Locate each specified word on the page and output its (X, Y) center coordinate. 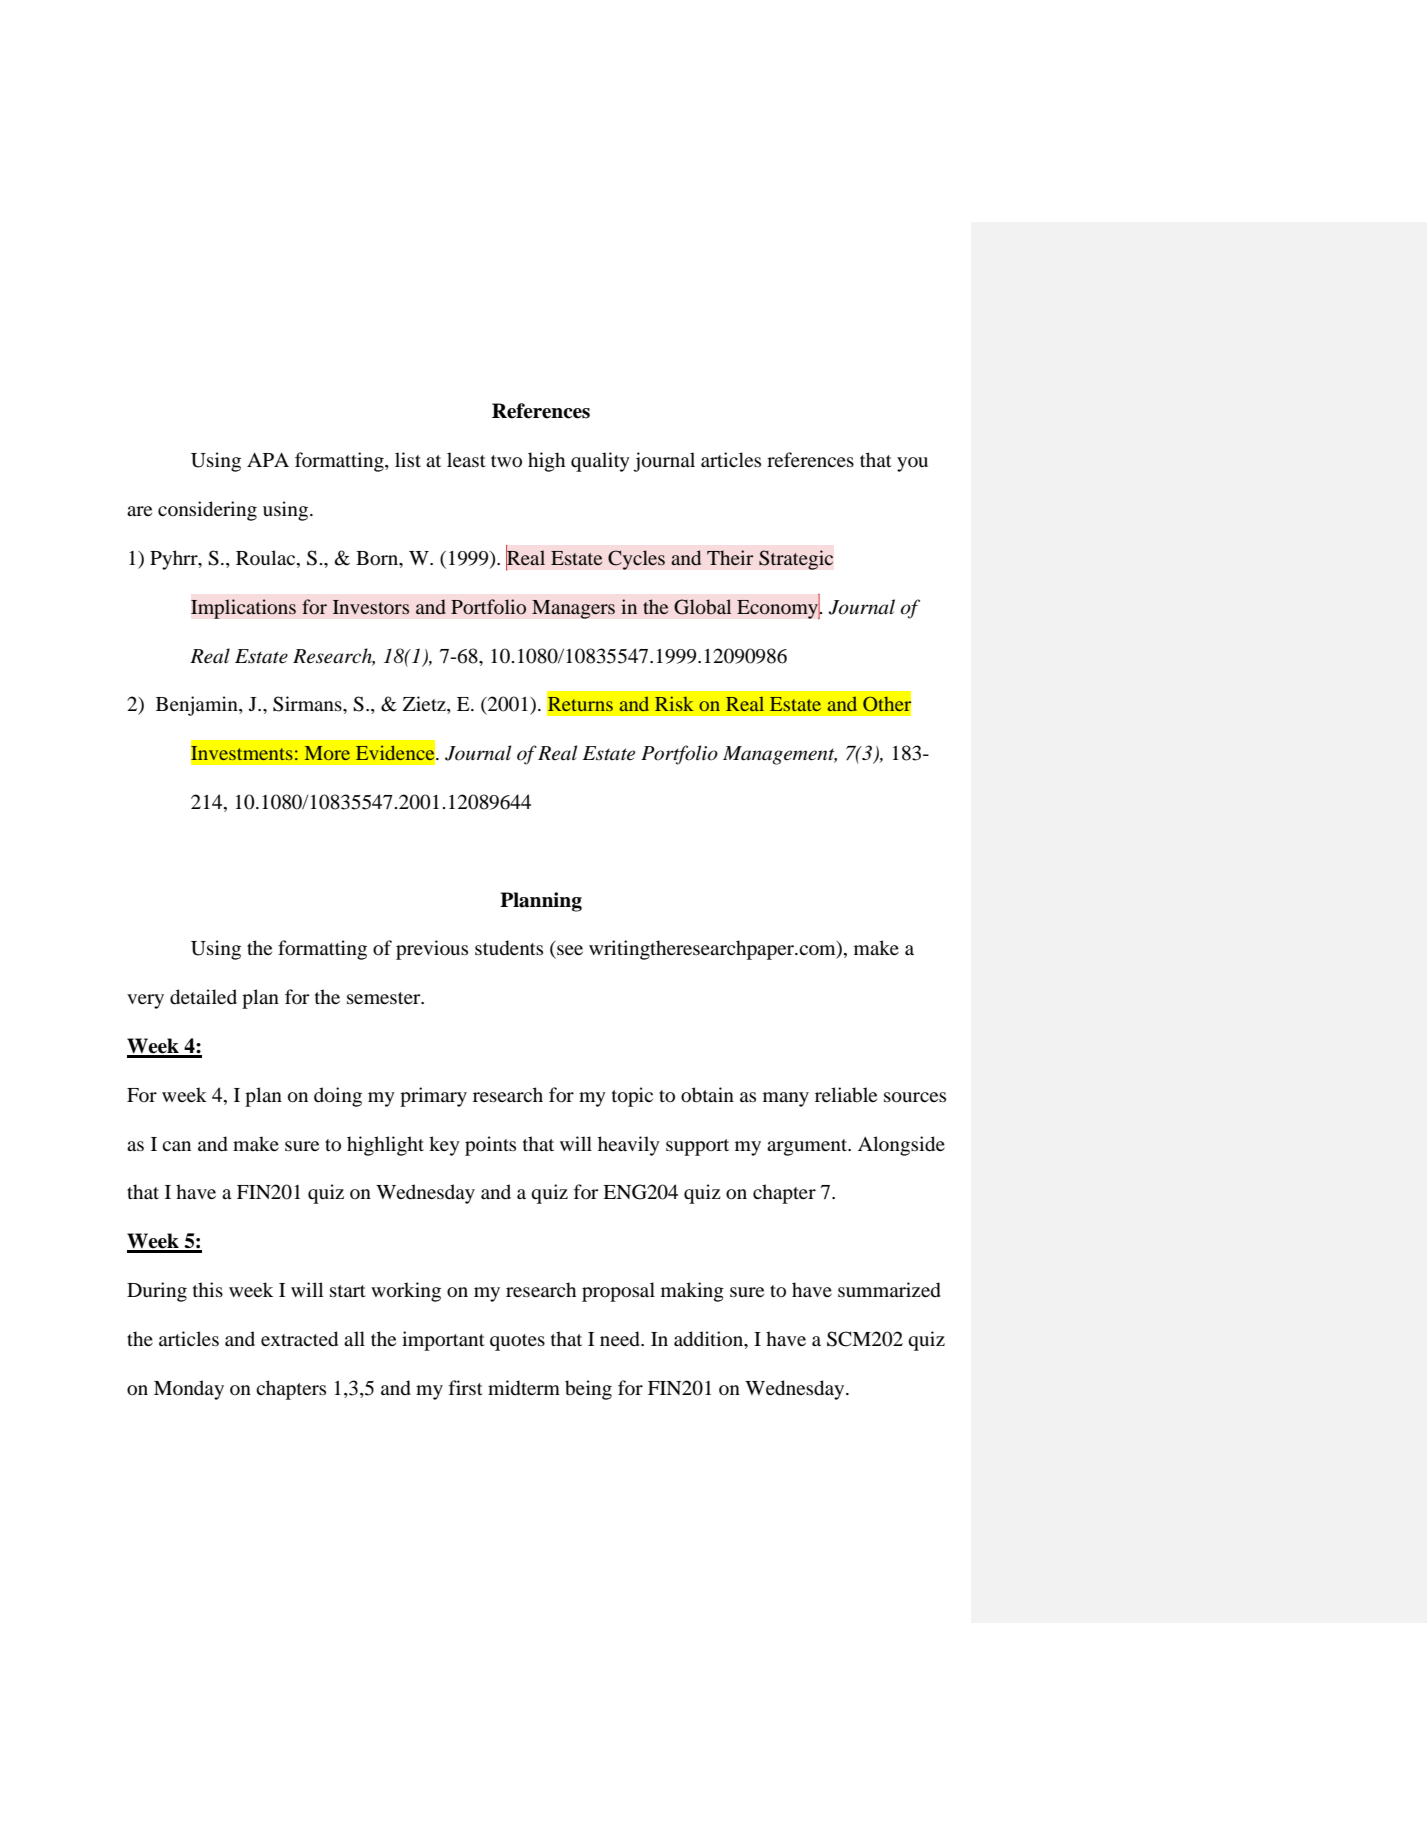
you (912, 464)
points (490, 1146)
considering (207, 511)
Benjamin (198, 706)
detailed (203, 997)
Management (780, 755)
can (176, 1146)
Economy (779, 608)
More (327, 753)
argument (808, 1147)
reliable (846, 1095)
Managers (573, 609)
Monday (189, 1390)
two (506, 461)
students (509, 948)
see (570, 950)
